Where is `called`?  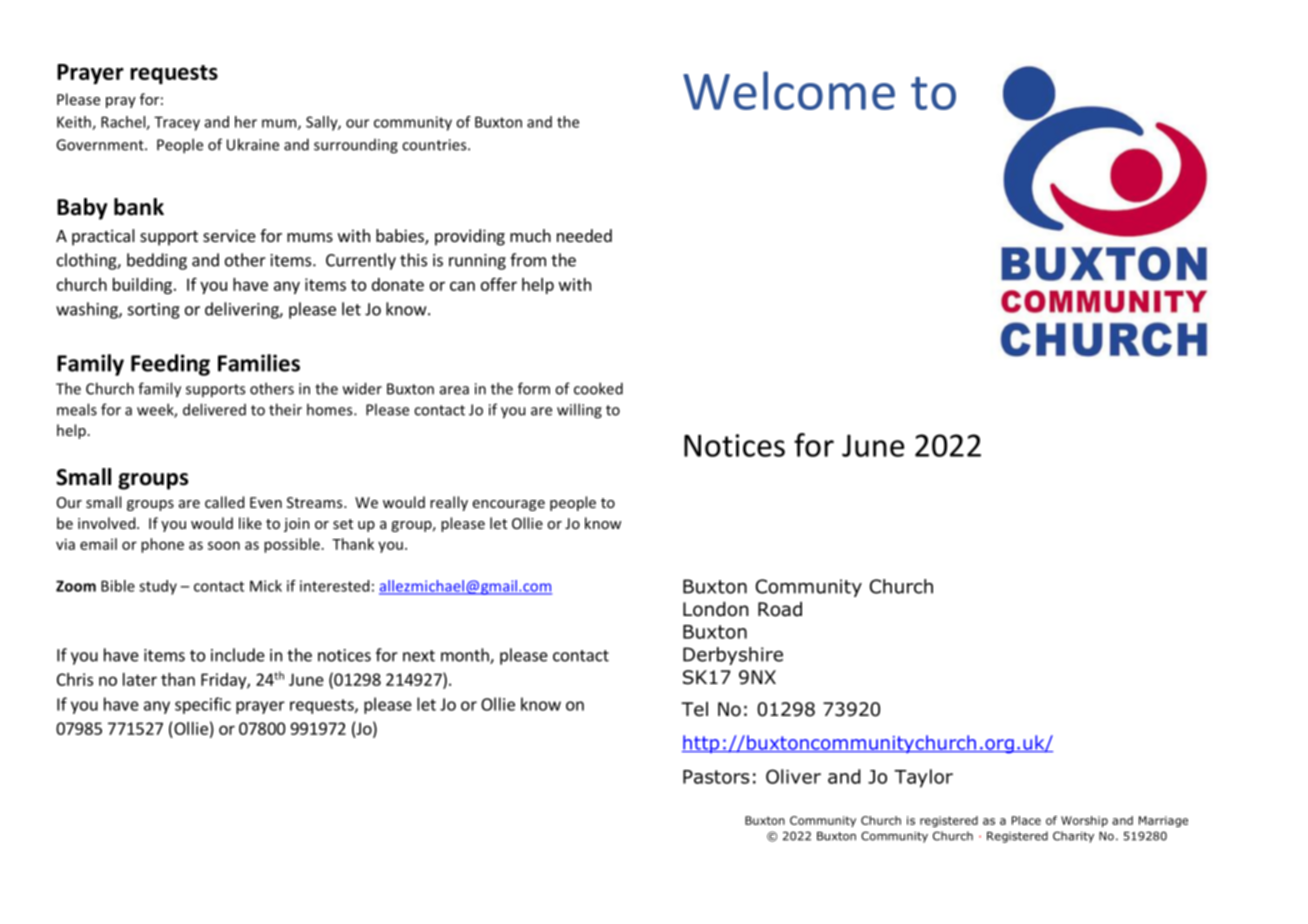
called is located at coordinates (224, 502).
